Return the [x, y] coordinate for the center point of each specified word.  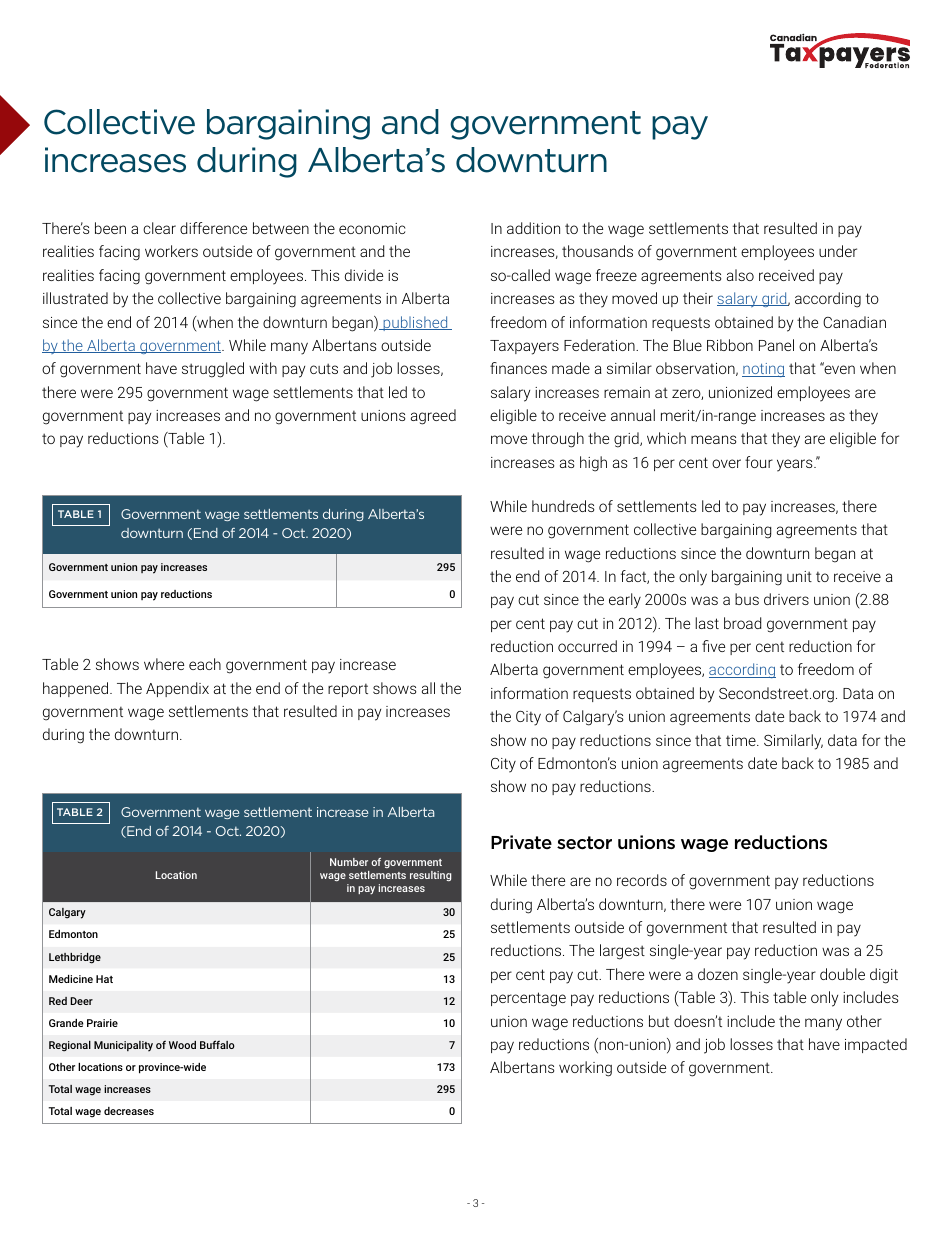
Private [521, 842]
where [164, 664]
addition [533, 228]
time [742, 740]
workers [171, 251]
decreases [129, 1111]
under [838, 251]
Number [349, 862]
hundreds [563, 506]
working [585, 1069]
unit [799, 576]
